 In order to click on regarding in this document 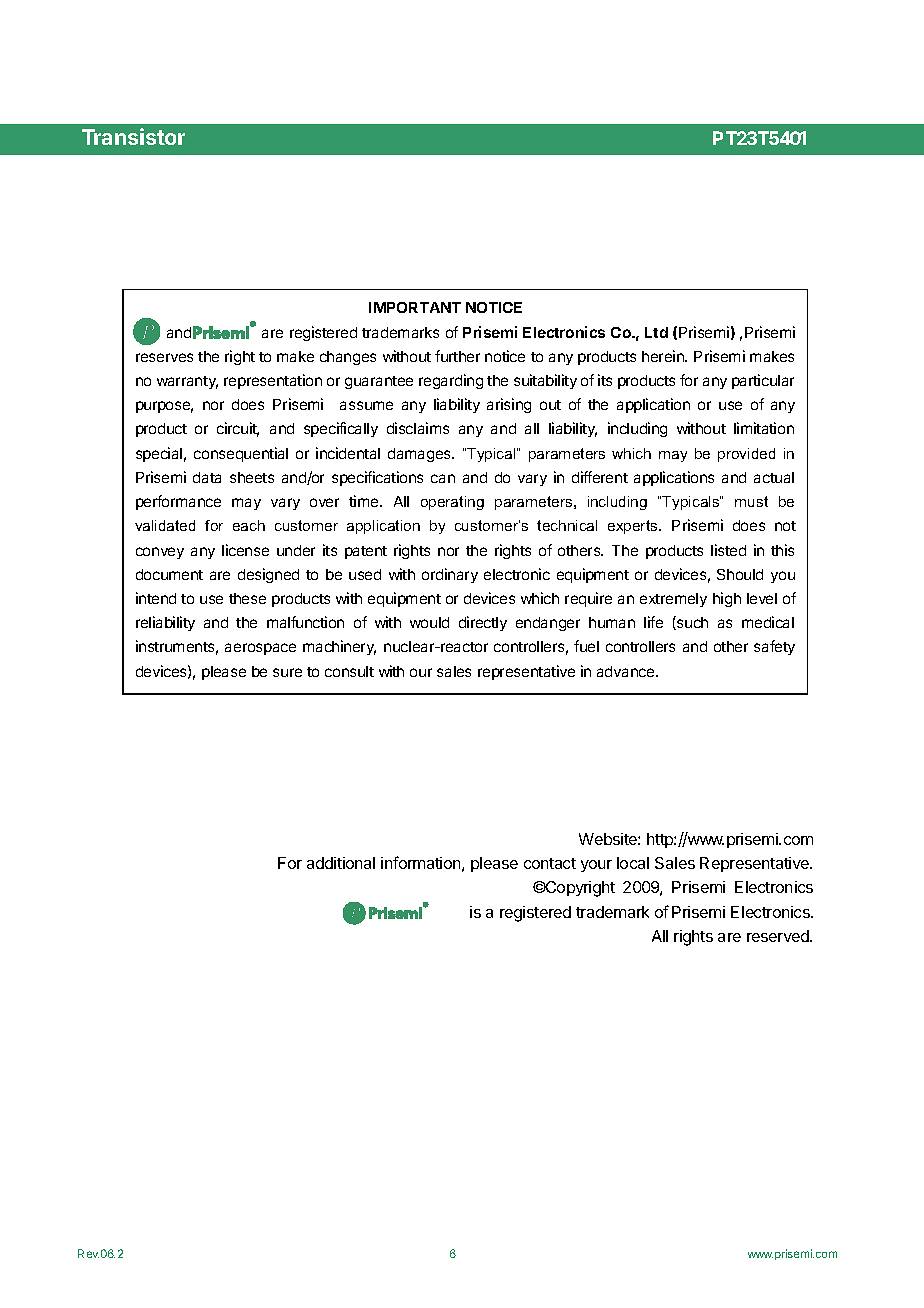, I will do `click(451, 381)`.
